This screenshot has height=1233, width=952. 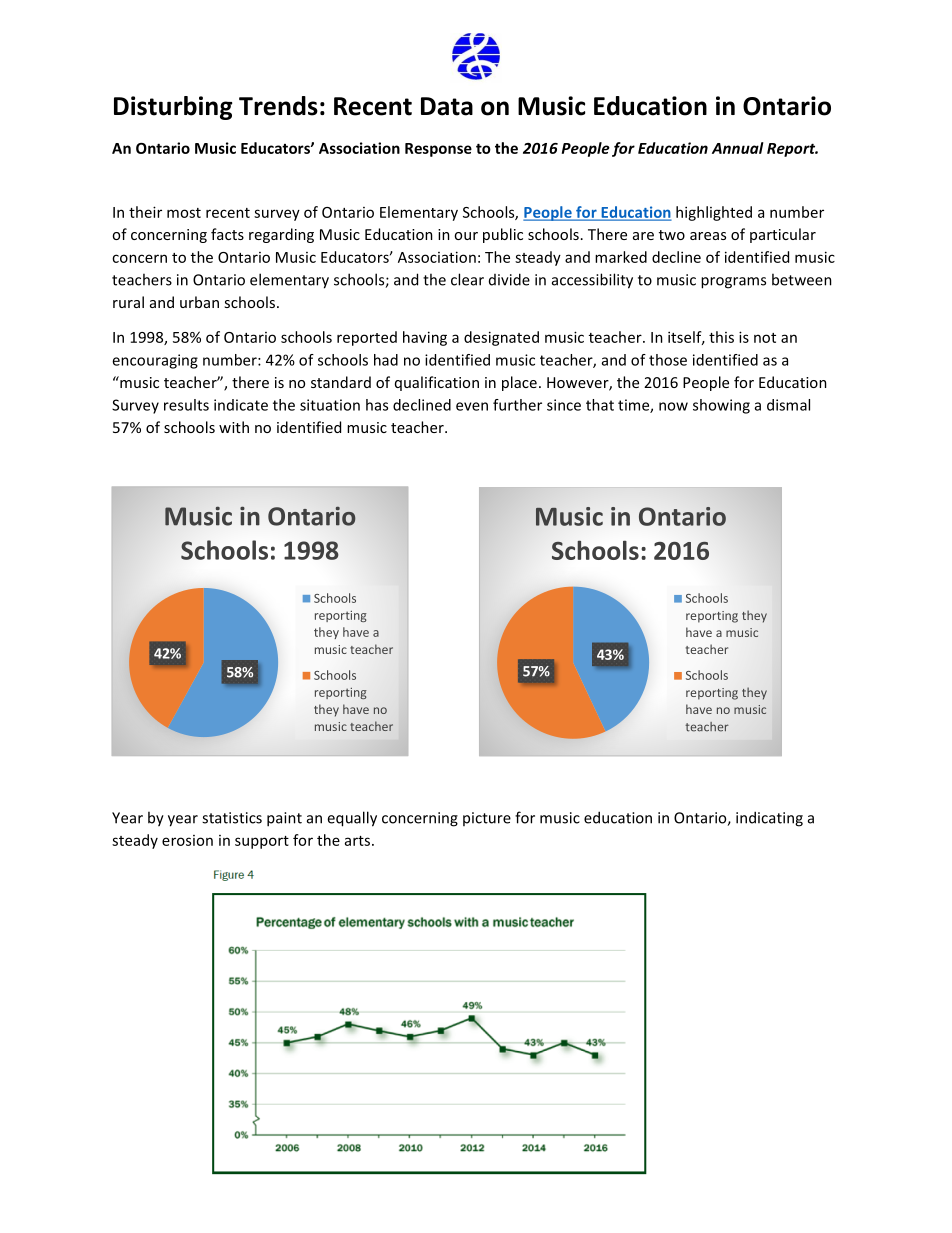 I want to click on equally, so click(x=352, y=819).
